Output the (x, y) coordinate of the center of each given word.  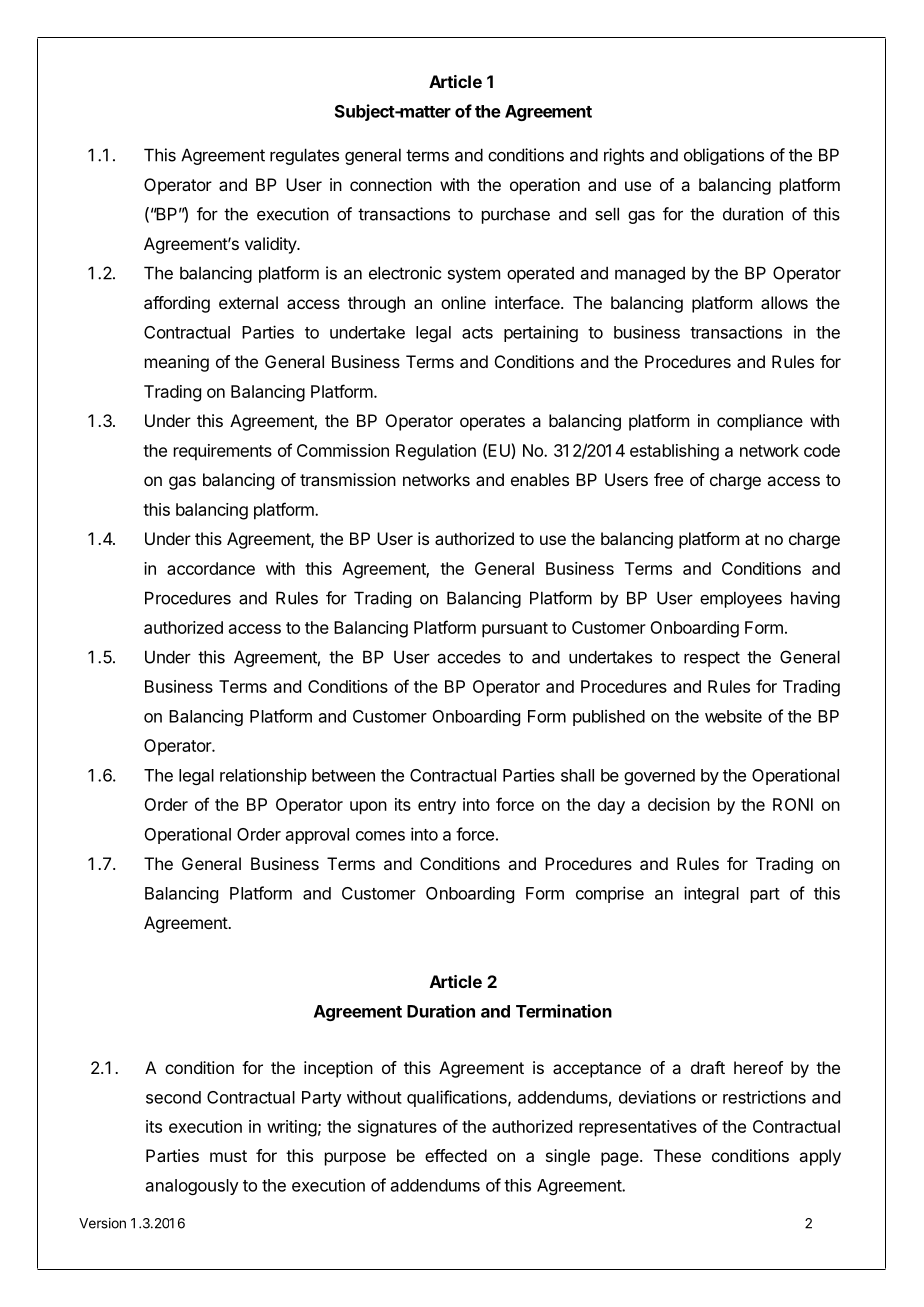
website (733, 716)
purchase (516, 215)
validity (271, 245)
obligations (724, 156)
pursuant (515, 630)
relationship (263, 776)
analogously (192, 1187)
